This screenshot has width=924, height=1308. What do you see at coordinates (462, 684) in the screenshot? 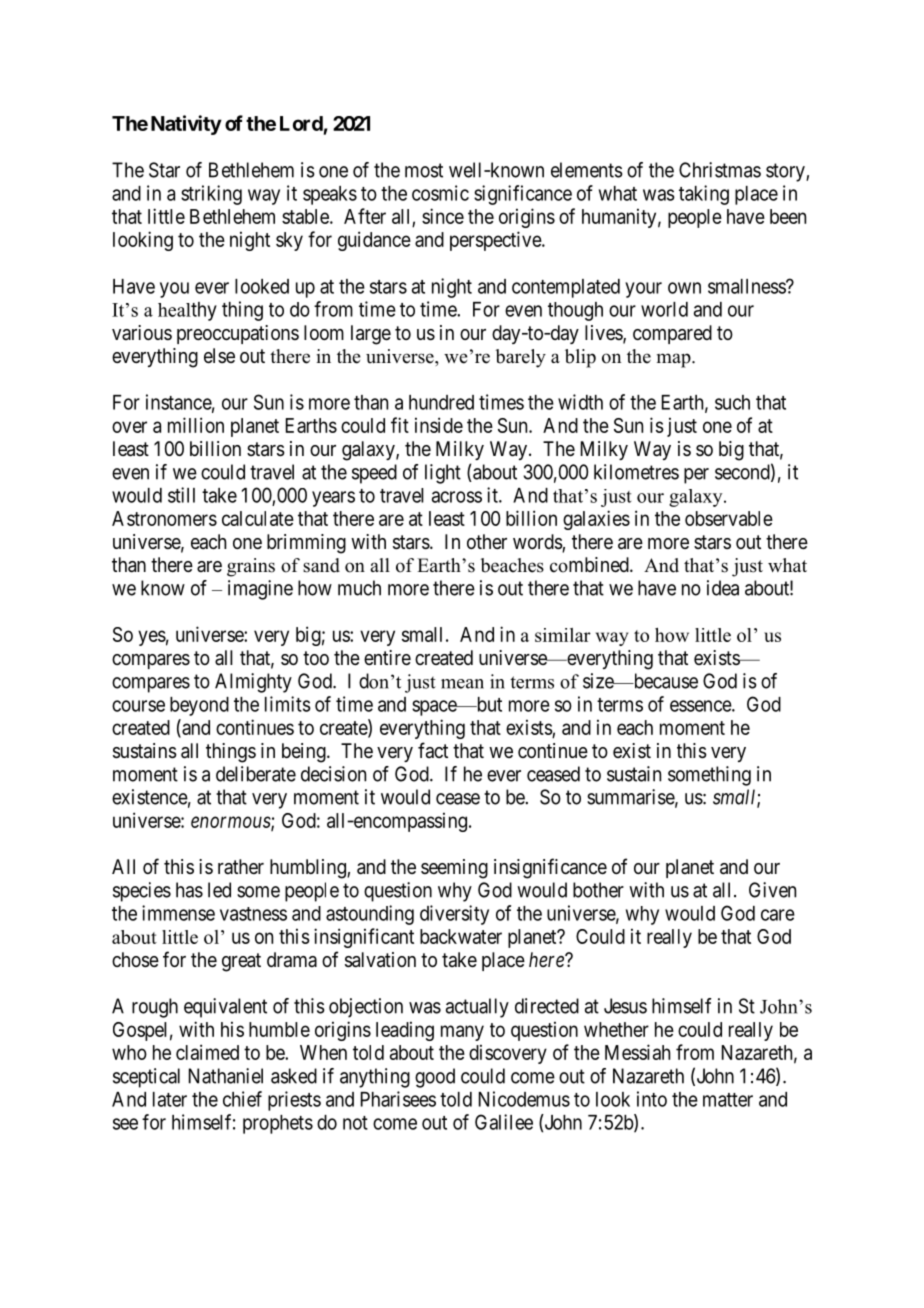
I see `mean` at bounding box center [462, 684].
